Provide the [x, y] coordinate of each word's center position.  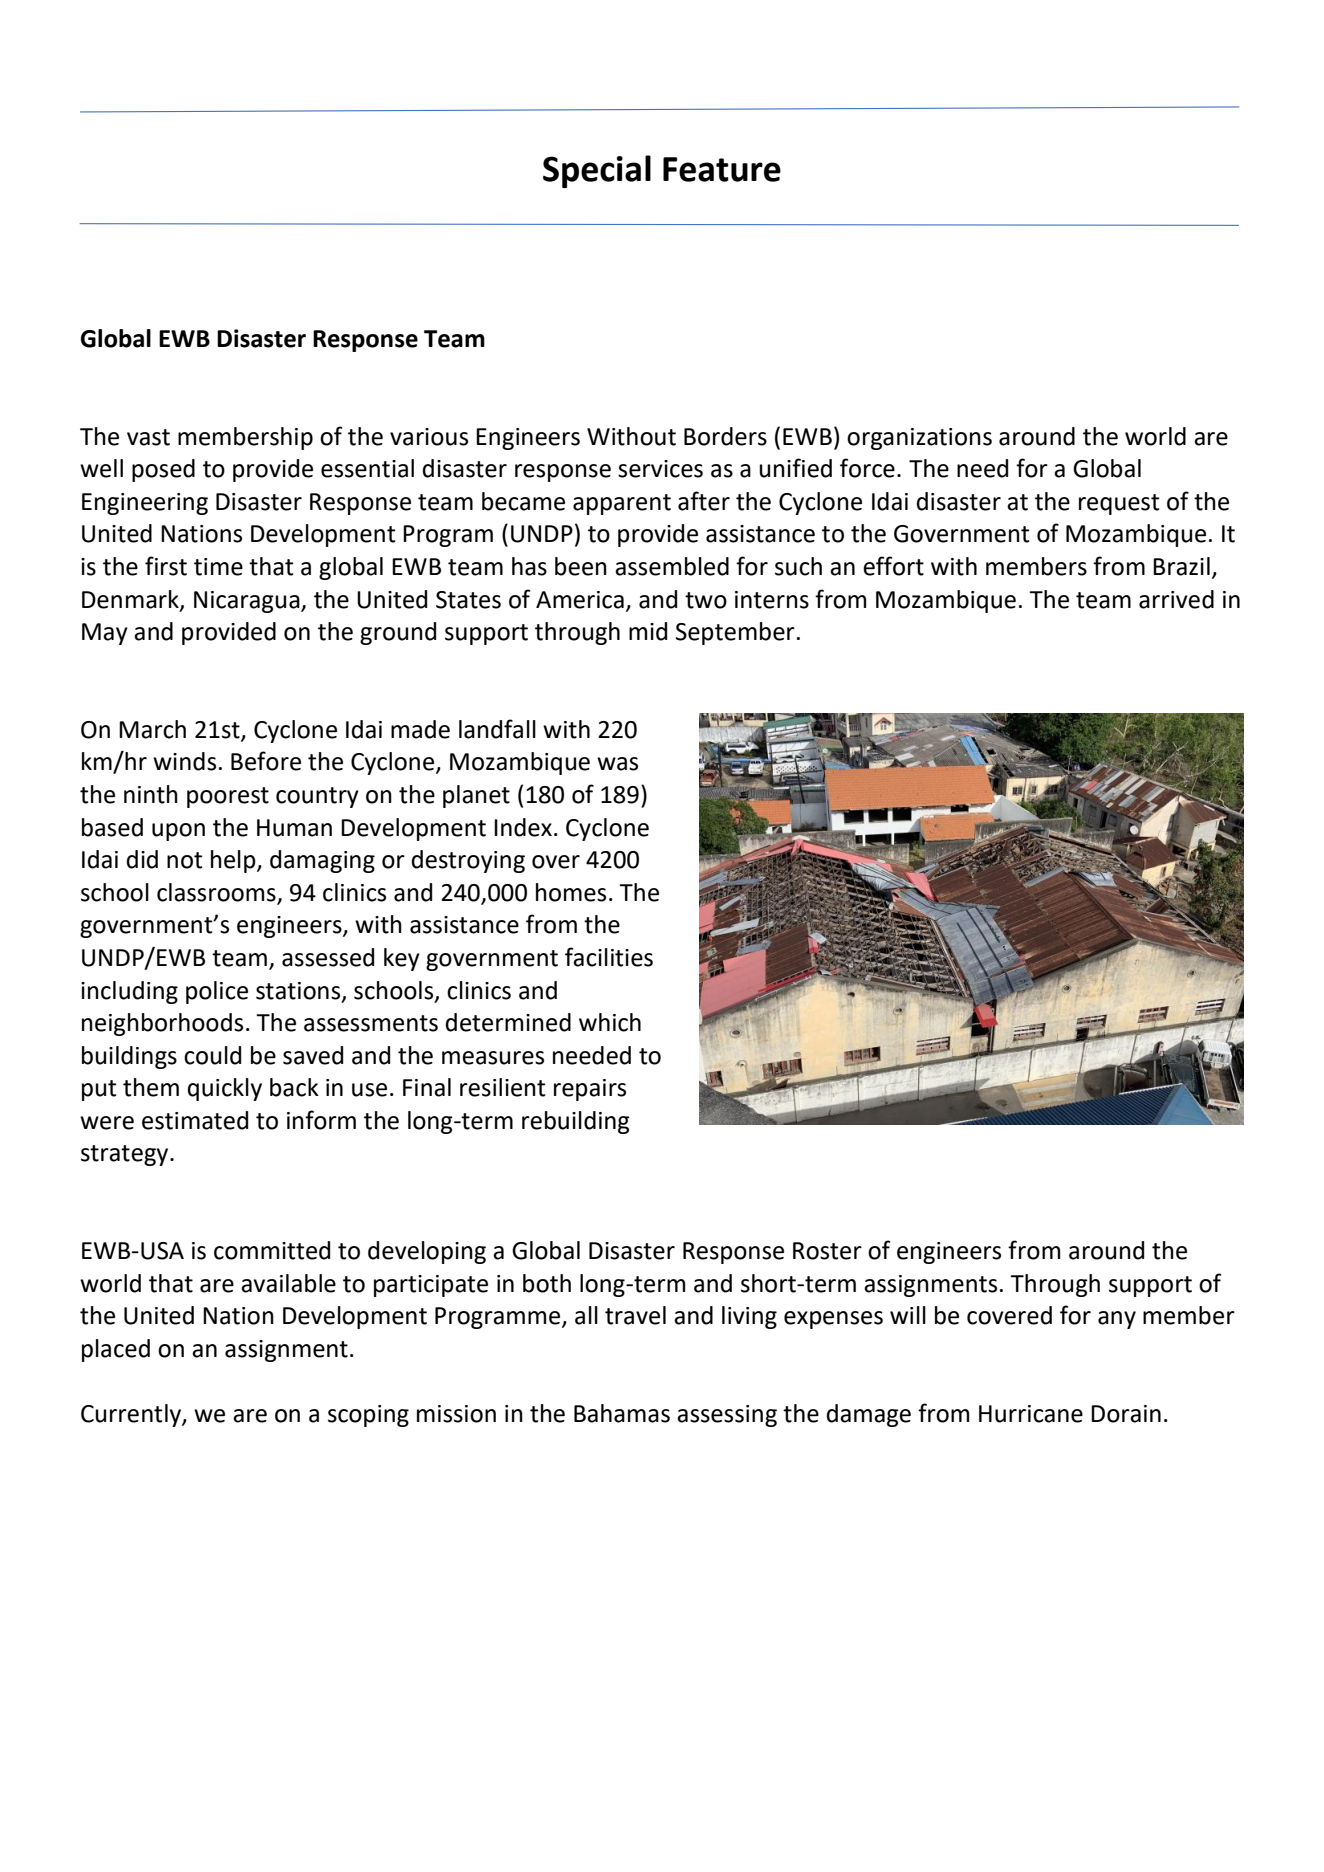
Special [597, 171]
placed [116, 1350]
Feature [722, 169]
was [617, 764]
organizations [919, 439]
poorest [228, 797]
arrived [1176, 599]
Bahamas [622, 1413]
